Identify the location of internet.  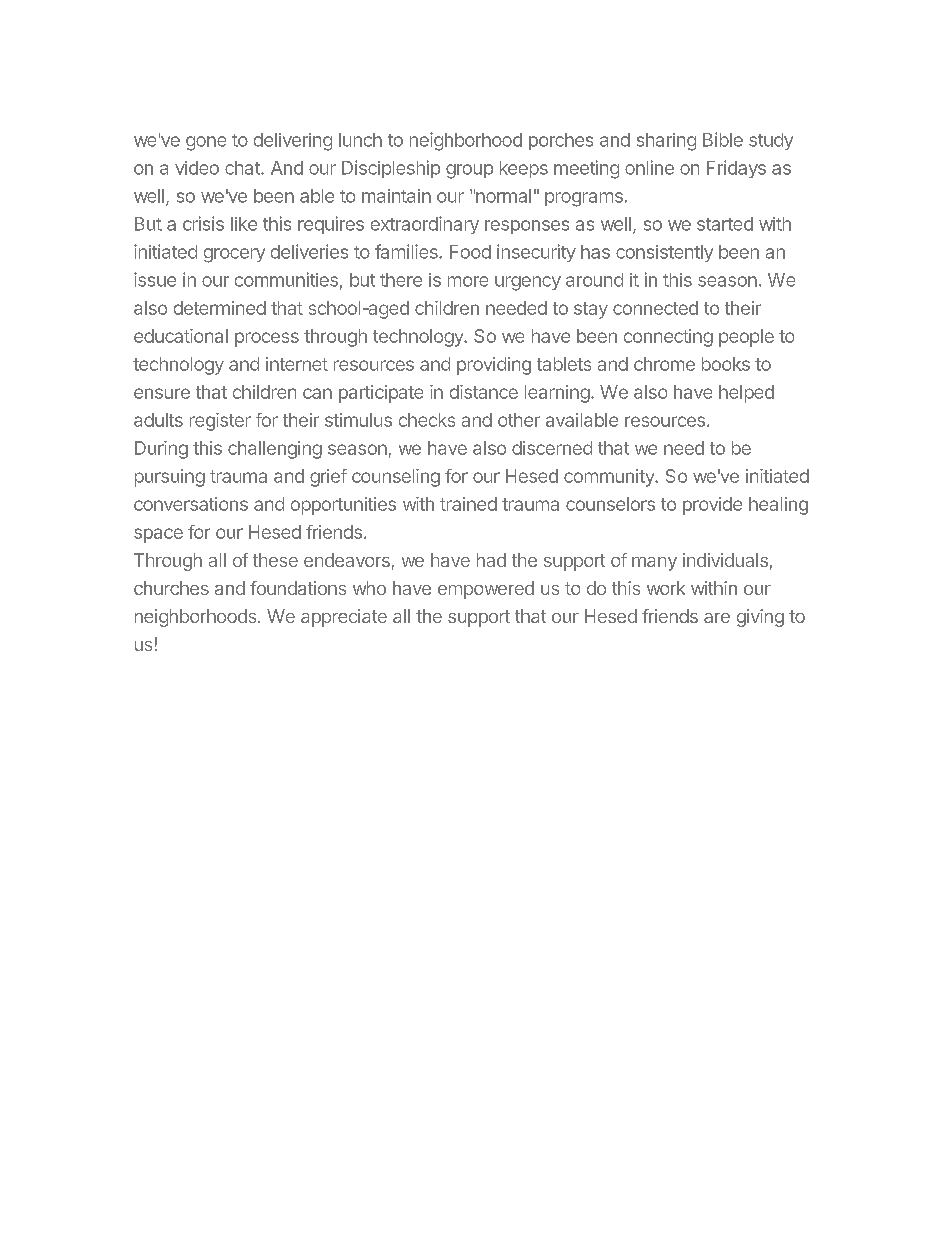
(297, 364).
